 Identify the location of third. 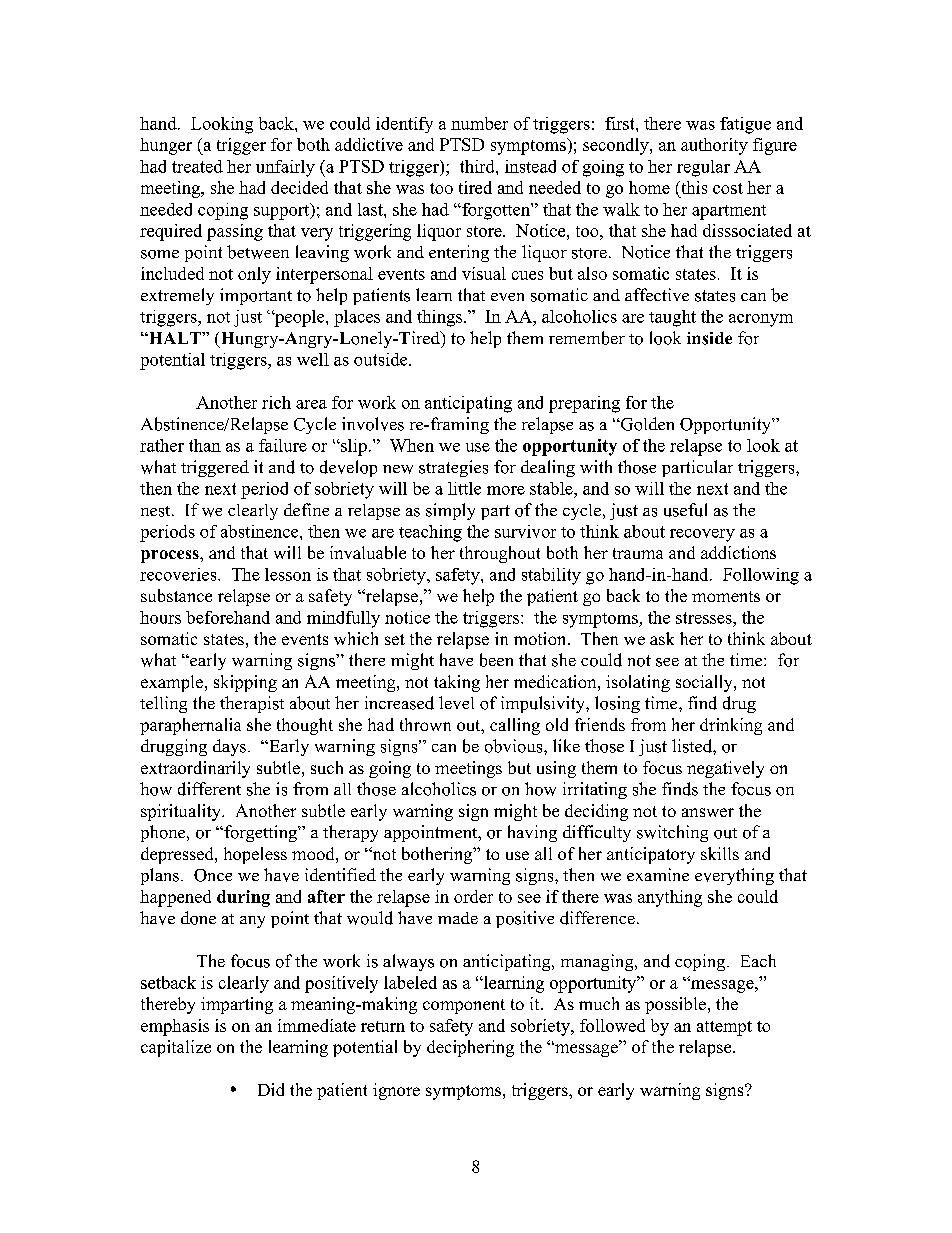
(478, 166).
